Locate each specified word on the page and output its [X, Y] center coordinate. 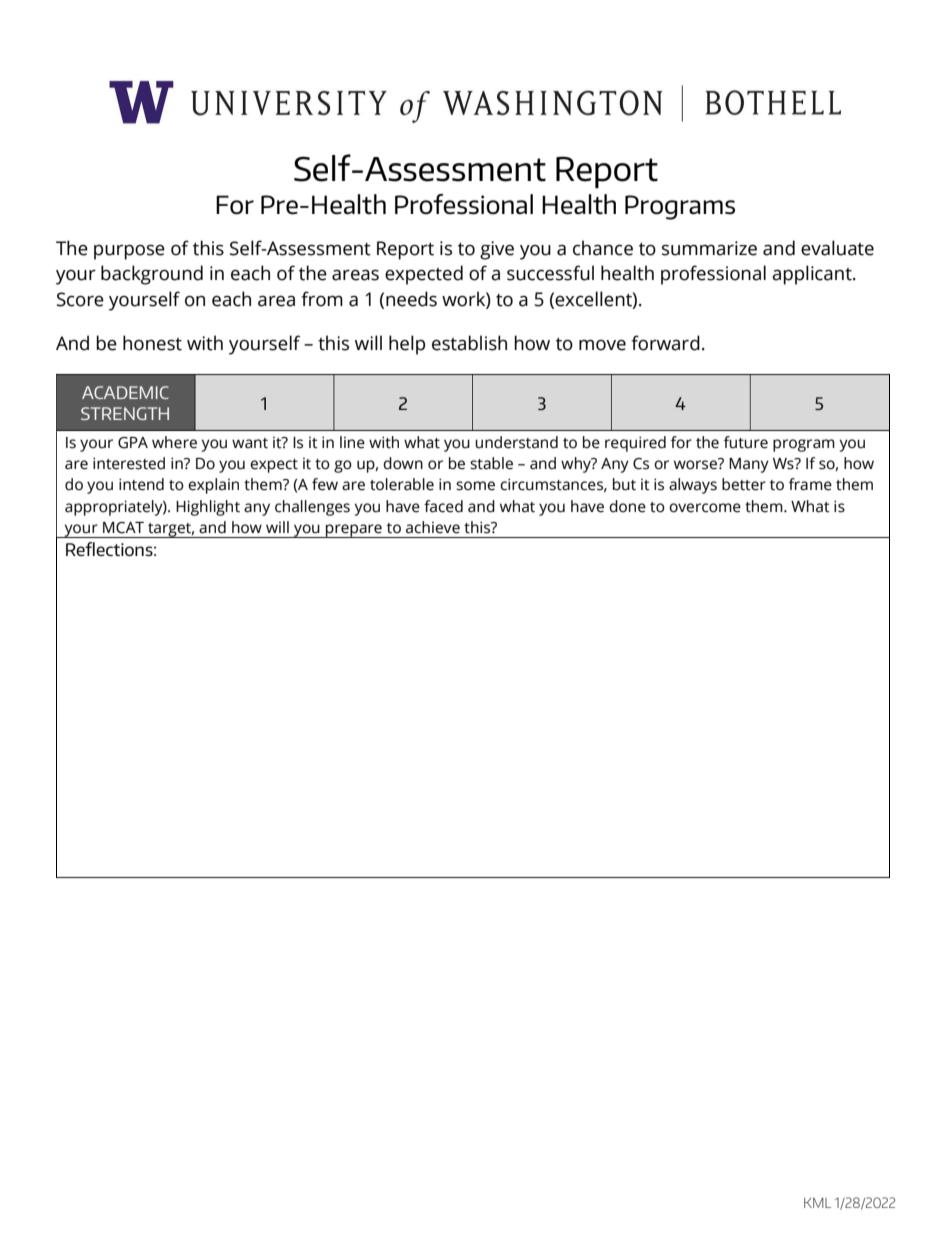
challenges [312, 508]
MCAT [123, 528]
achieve [433, 527]
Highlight [208, 508]
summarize [709, 248]
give [497, 250]
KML [817, 1203]
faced [443, 506]
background [152, 275]
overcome [705, 508]
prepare [354, 531]
